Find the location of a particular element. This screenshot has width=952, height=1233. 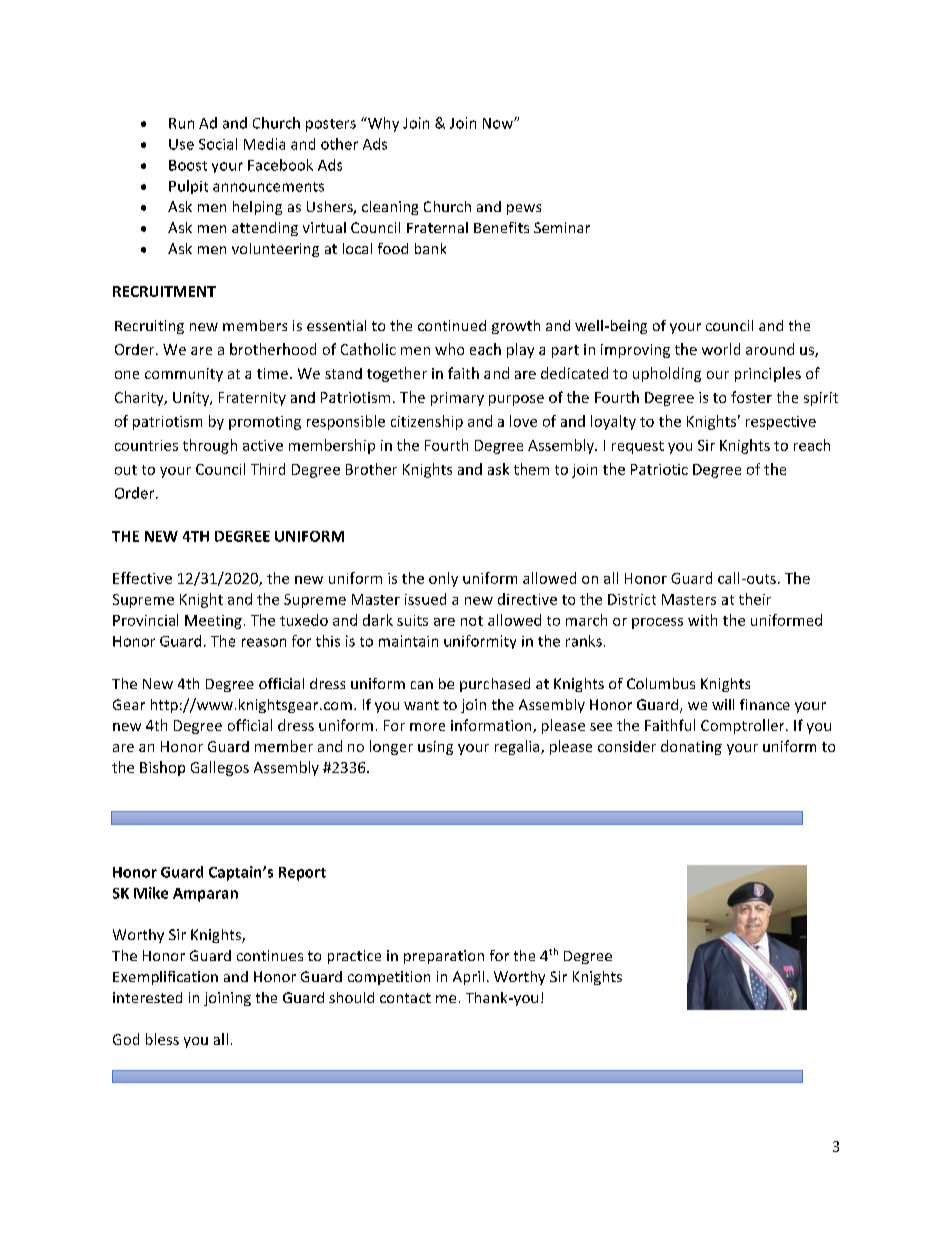

world is located at coordinates (721, 349).
